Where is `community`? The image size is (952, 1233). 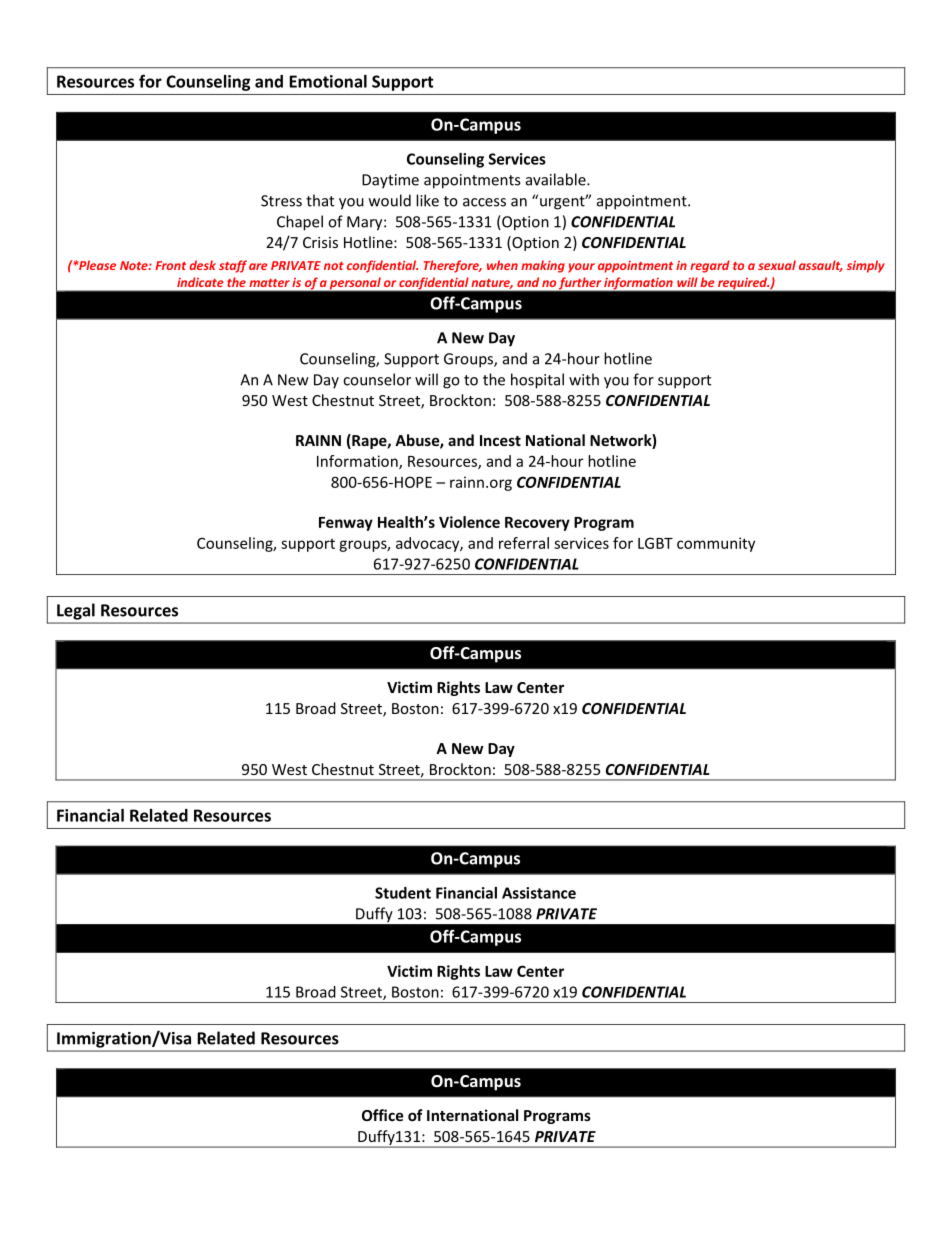
community is located at coordinates (716, 544).
